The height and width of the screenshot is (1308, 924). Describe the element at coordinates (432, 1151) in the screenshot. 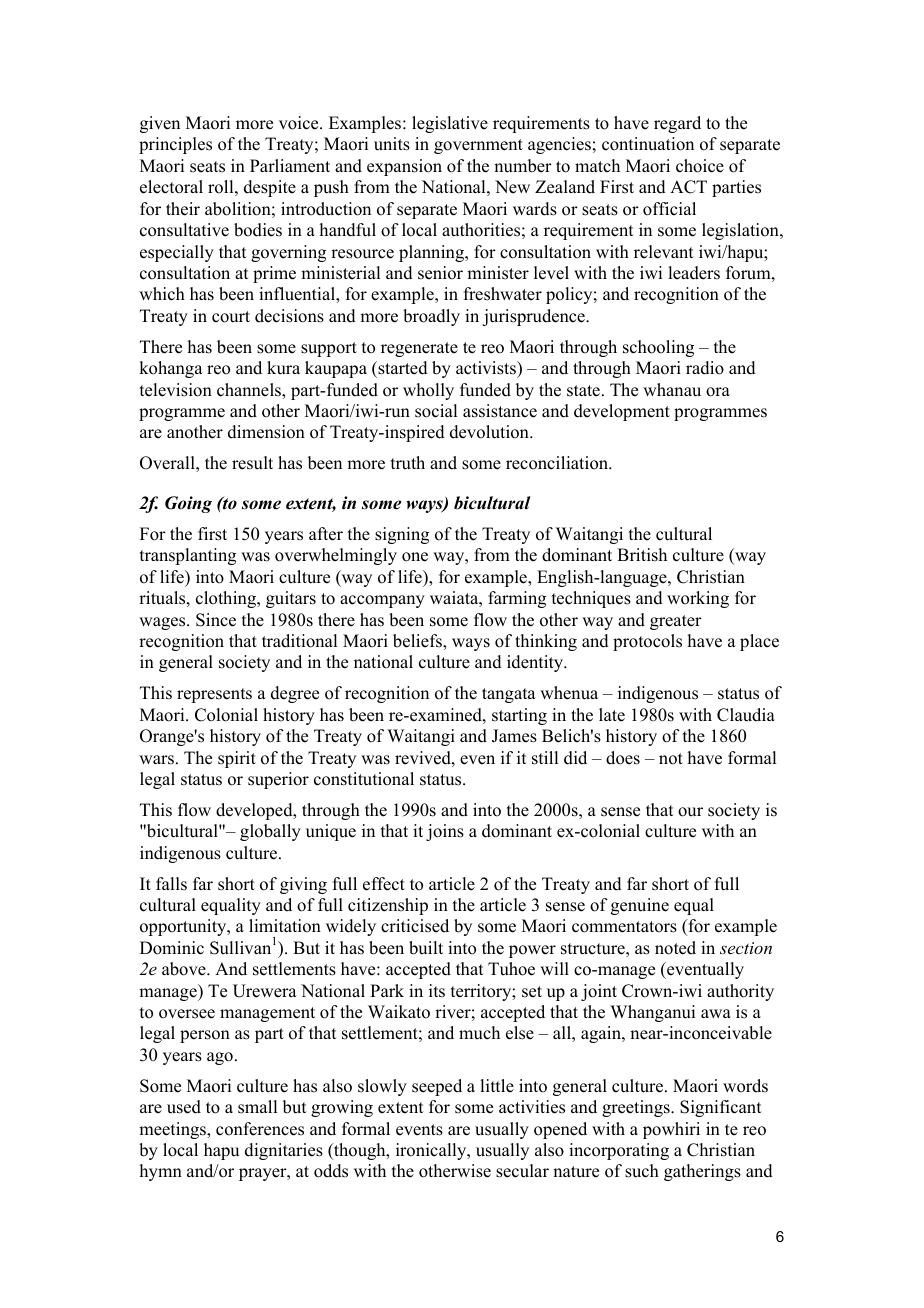

I see `ironically` at that location.
